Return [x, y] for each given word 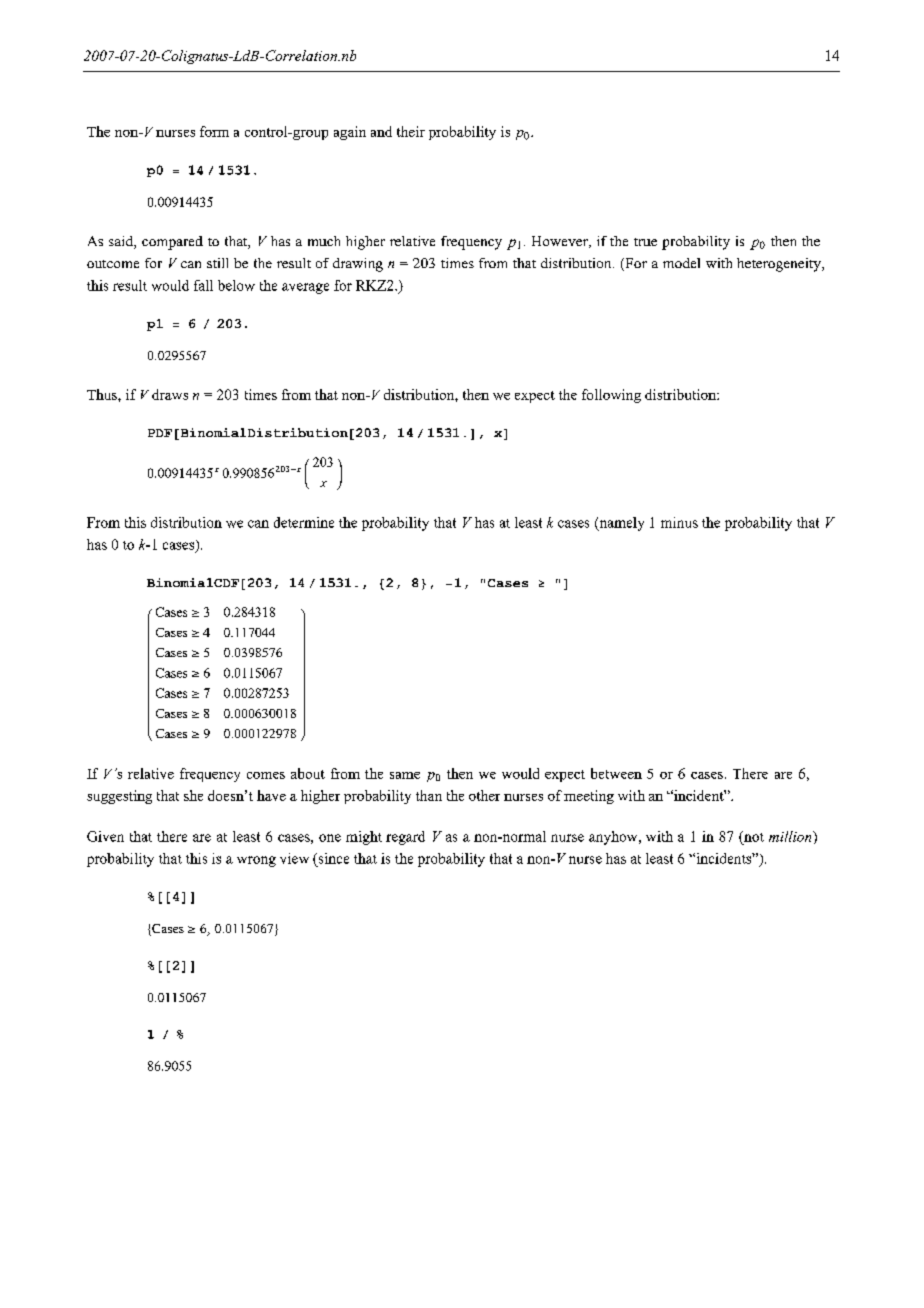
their [411, 131]
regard [405, 838]
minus [679, 522]
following [611, 396]
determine [304, 522]
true [645, 242]
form [214, 131]
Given [105, 836]
